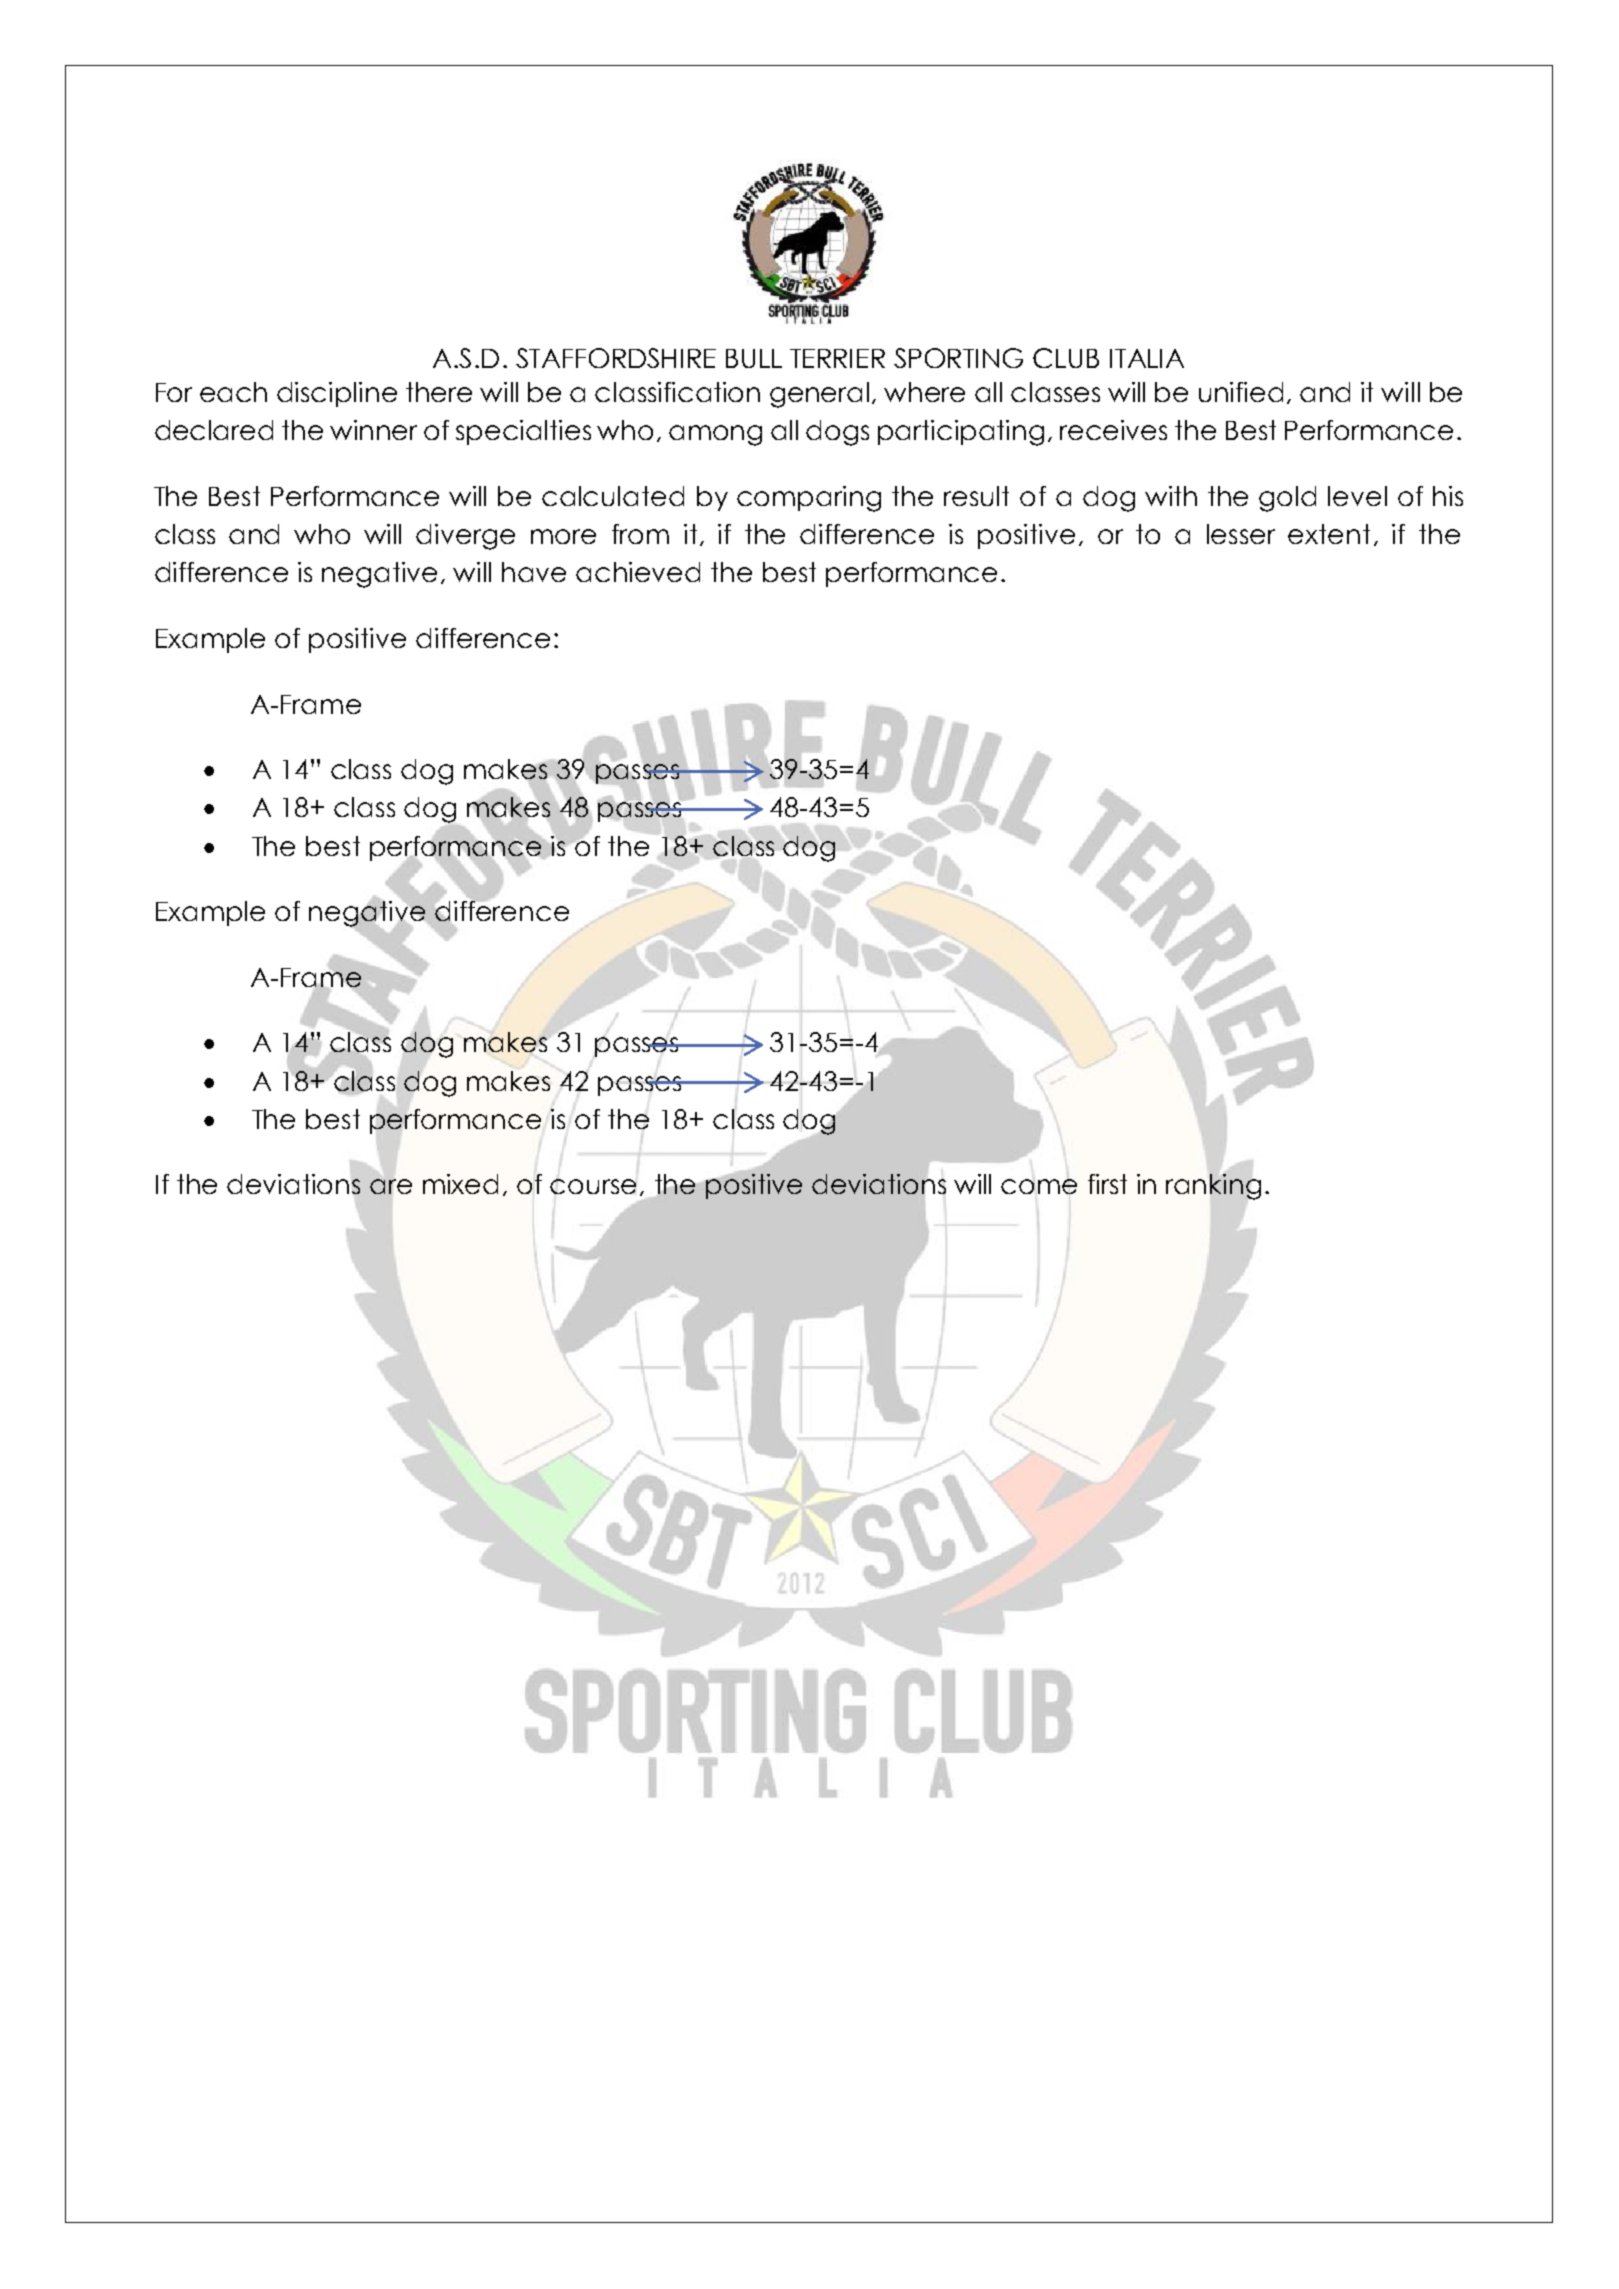  Describe the element at coordinates (819, 395) in the screenshot. I see `general` at that location.
